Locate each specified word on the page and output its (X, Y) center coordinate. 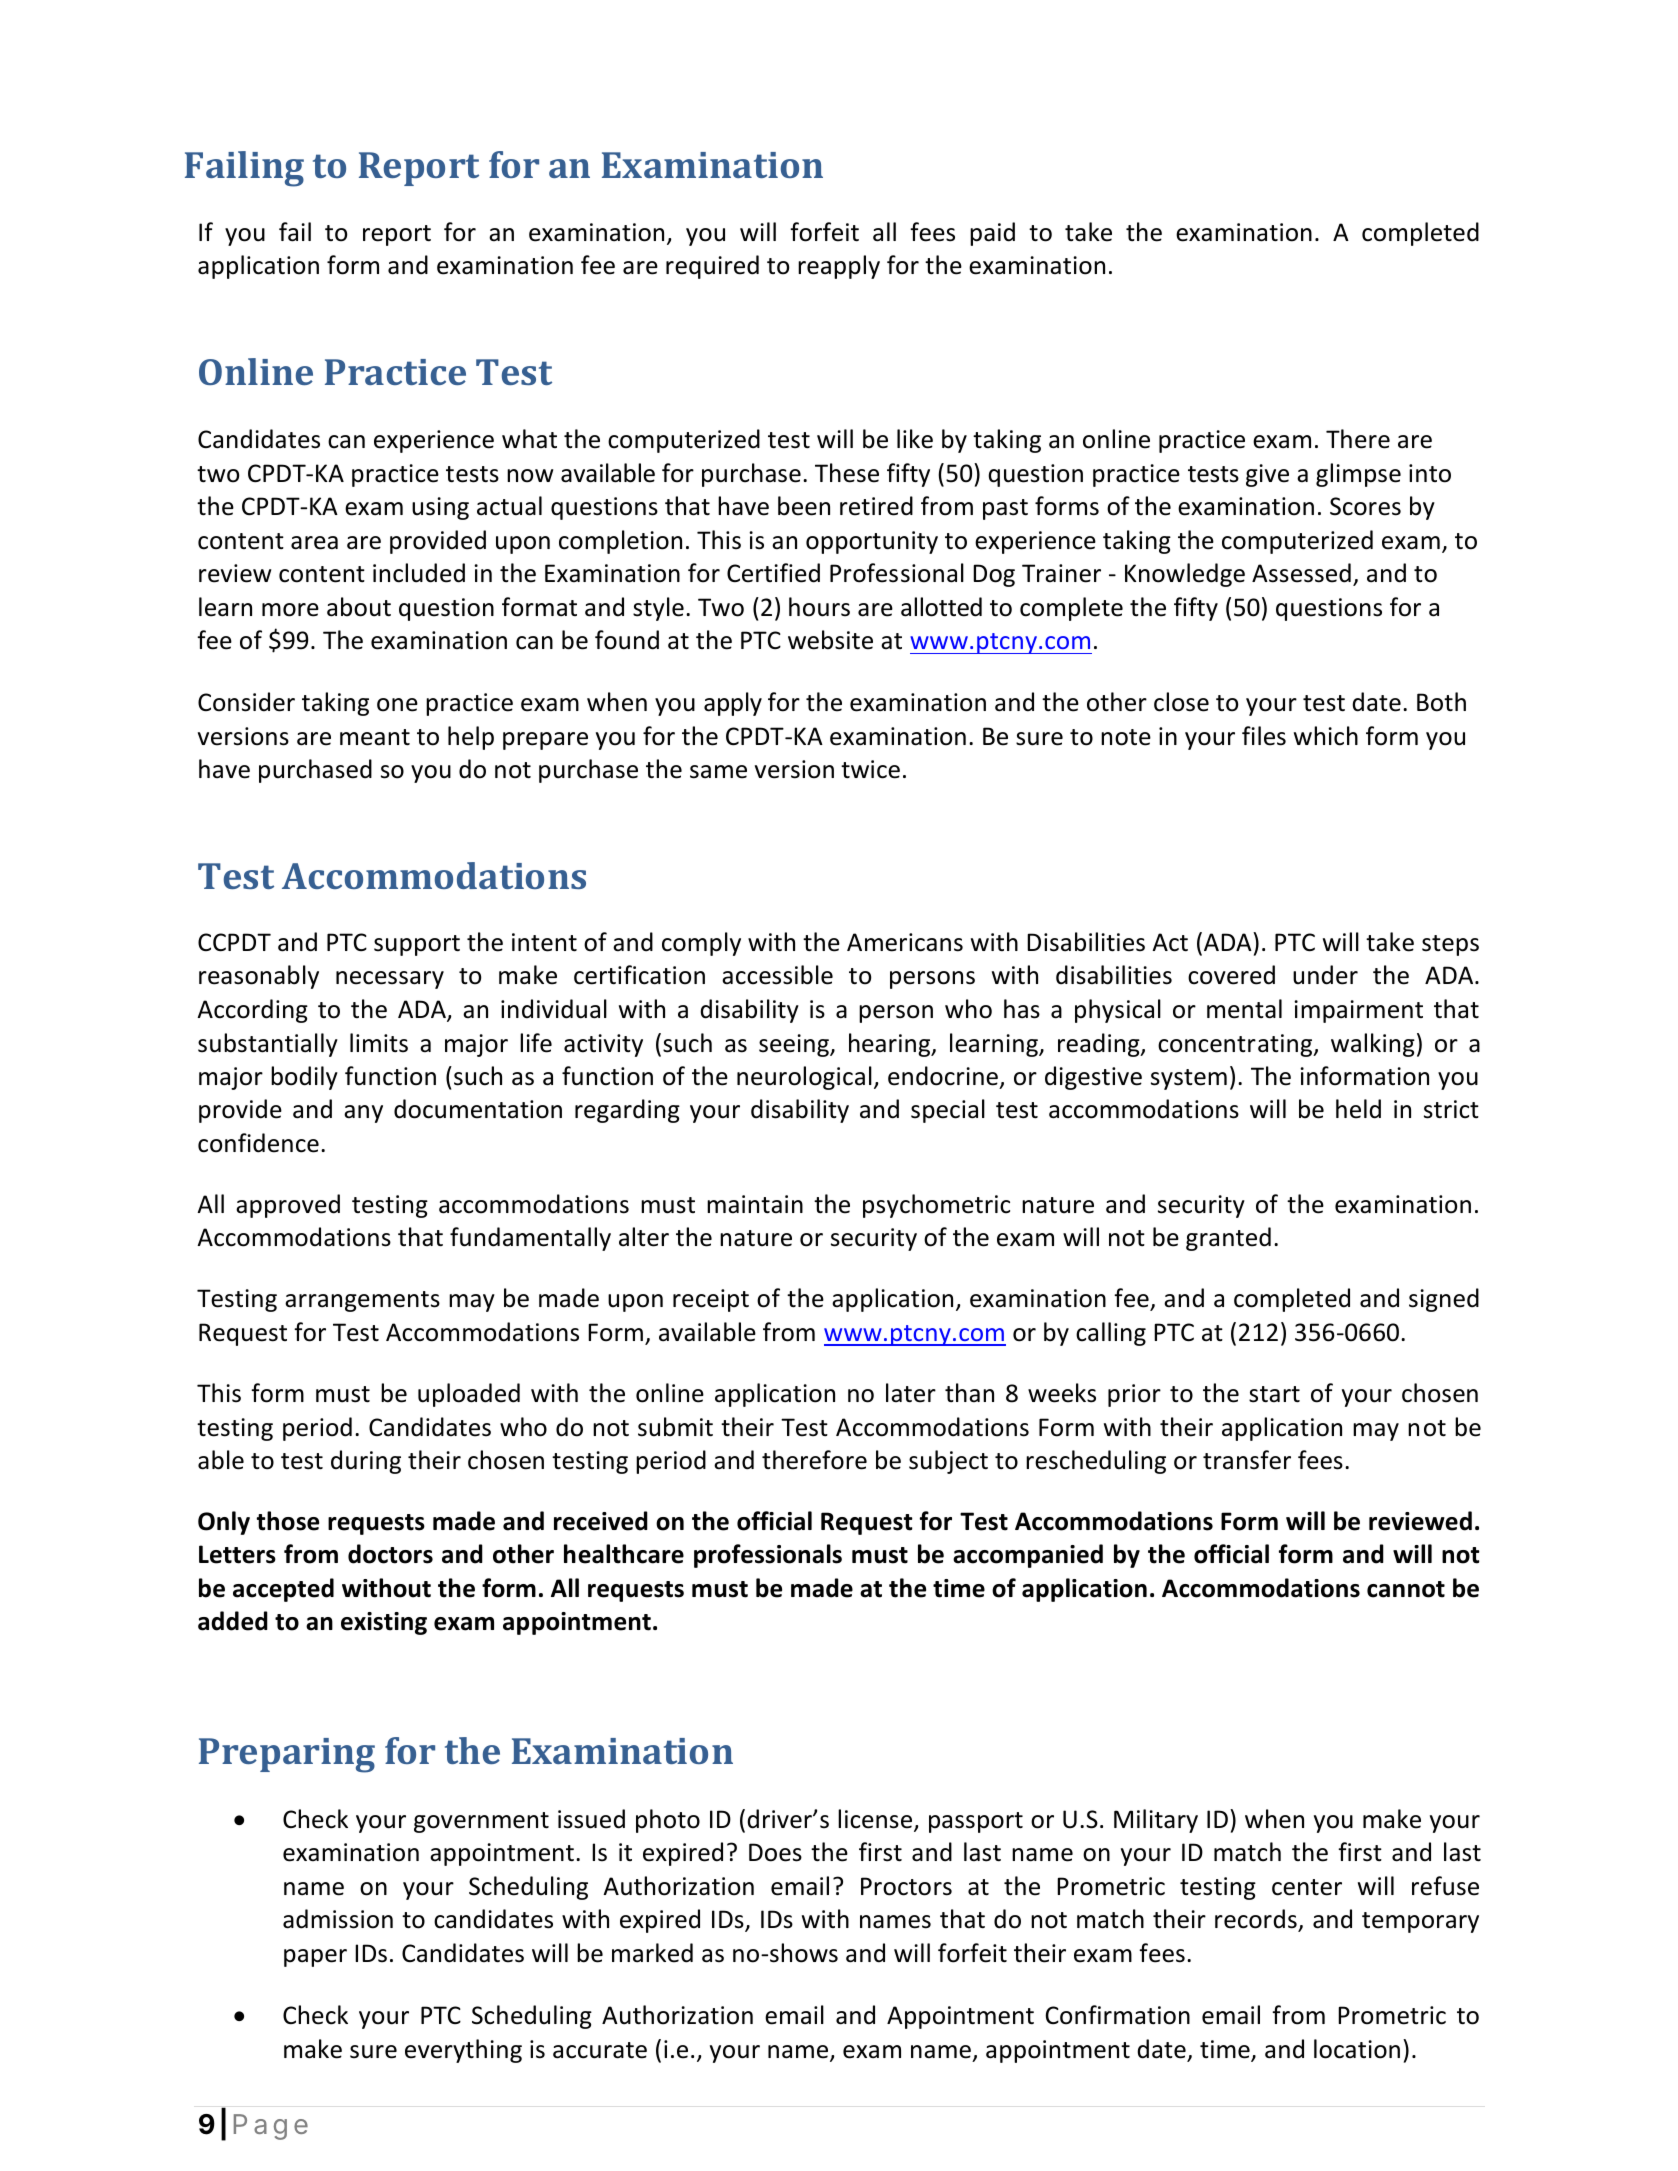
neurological (804, 1078)
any (363, 1114)
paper (315, 1958)
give (1267, 475)
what (529, 439)
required (712, 267)
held (1358, 1109)
